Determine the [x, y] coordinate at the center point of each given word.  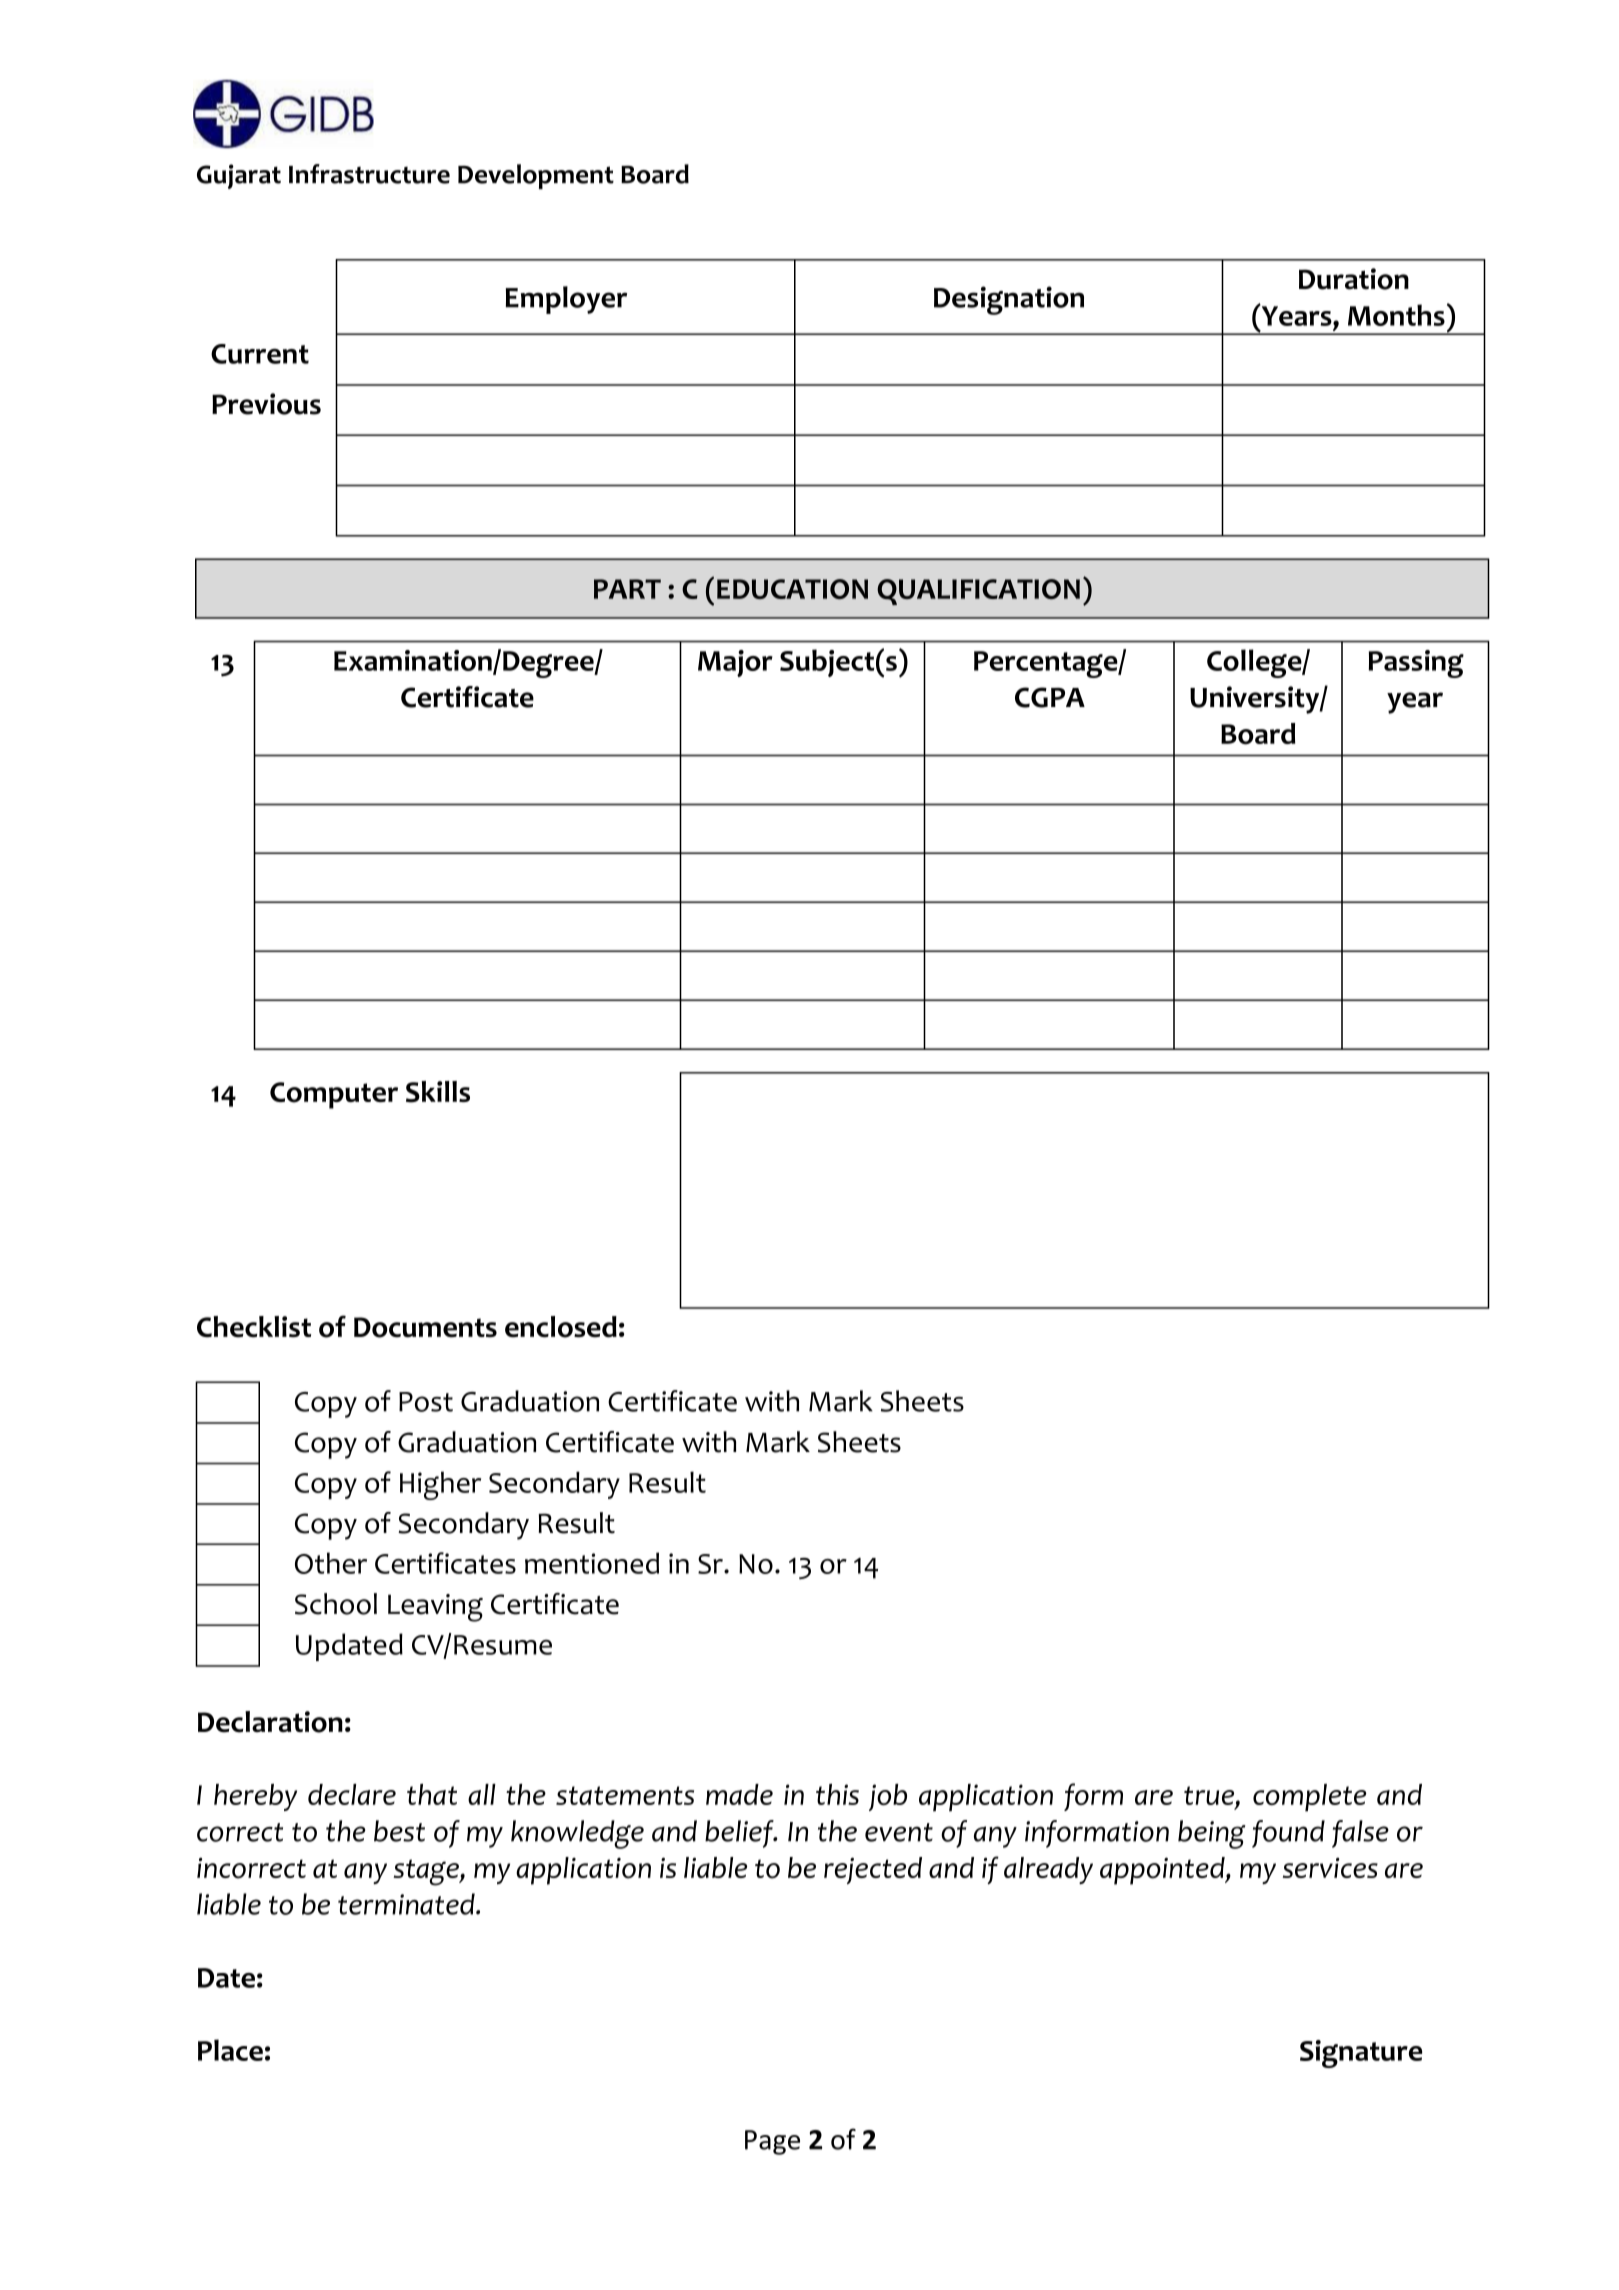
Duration [1354, 279]
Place [230, 2050]
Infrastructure [369, 174]
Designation [1009, 300]
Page [772, 2142]
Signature [1361, 2054]
